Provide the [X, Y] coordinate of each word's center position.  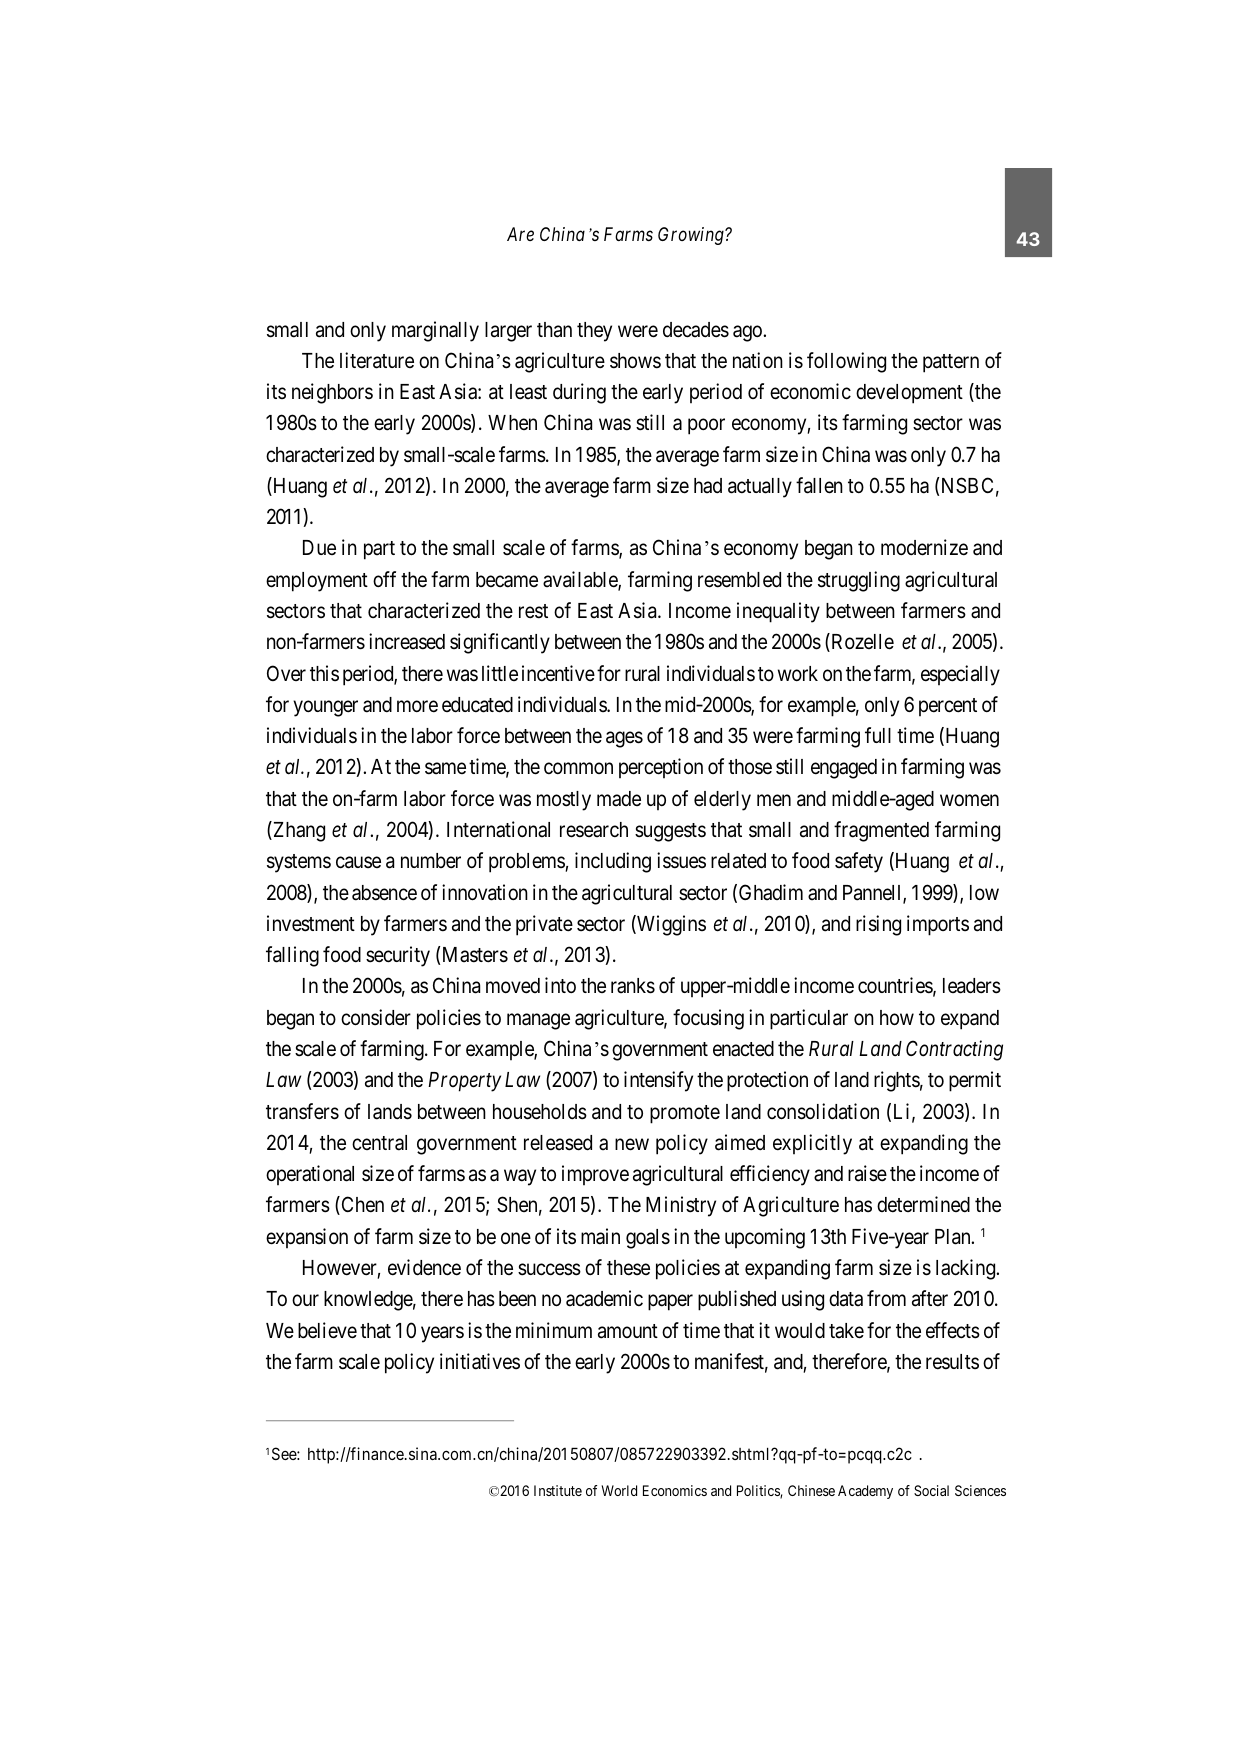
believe [327, 1330]
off [384, 579]
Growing [692, 236]
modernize [924, 547]
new [632, 1144]
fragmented [881, 831]
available [581, 580]
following [846, 362]
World [619, 1490]
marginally [435, 331]
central [379, 1143]
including [613, 862]
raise [867, 1173]
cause [358, 863]
